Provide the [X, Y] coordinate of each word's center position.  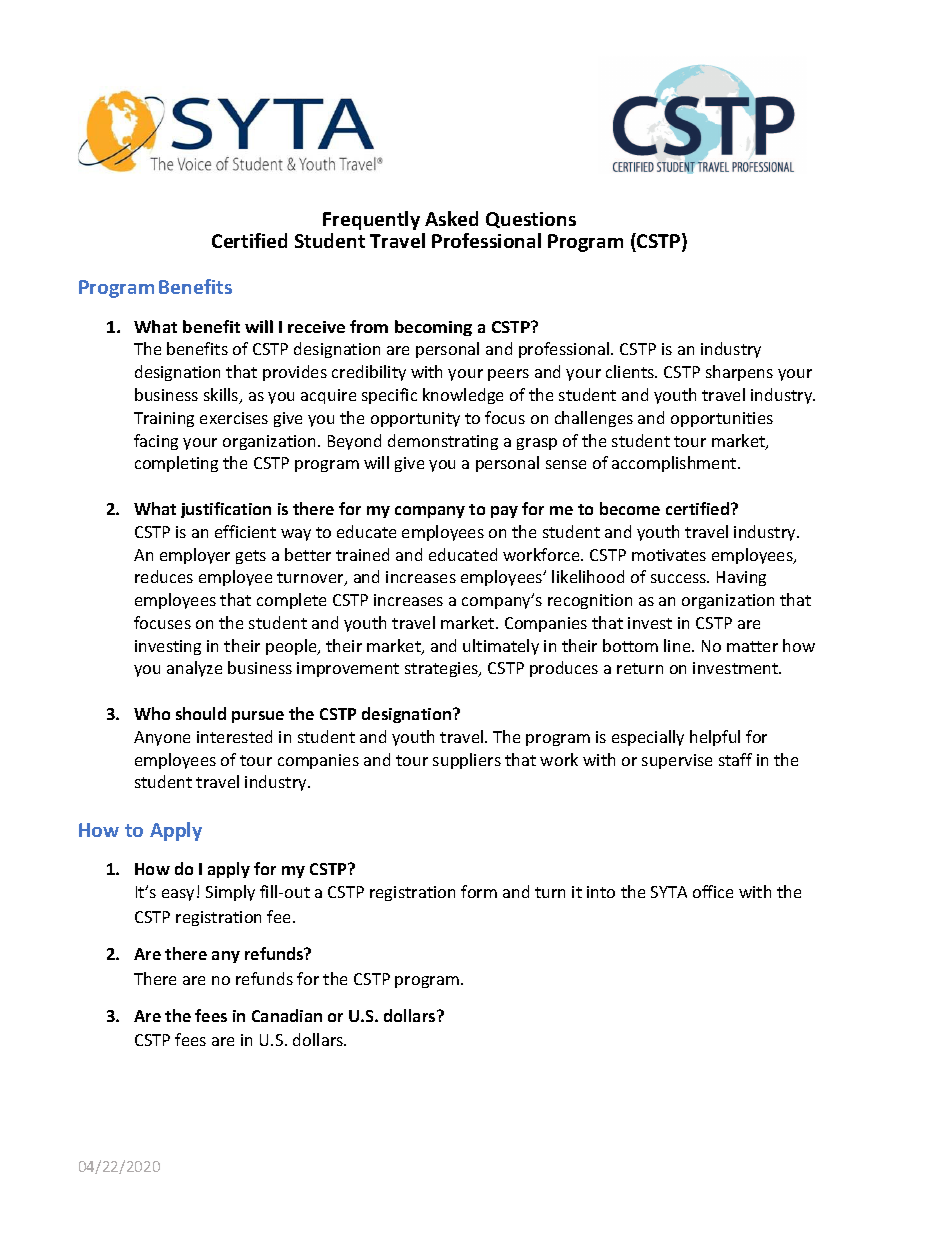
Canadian [287, 1015]
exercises [234, 418]
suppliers [467, 761]
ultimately [501, 647]
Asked [451, 218]
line [678, 645]
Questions [531, 220]
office [713, 891]
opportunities [722, 419]
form [479, 891]
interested [234, 736]
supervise [677, 761]
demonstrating [443, 442]
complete [291, 601]
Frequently [371, 220]
